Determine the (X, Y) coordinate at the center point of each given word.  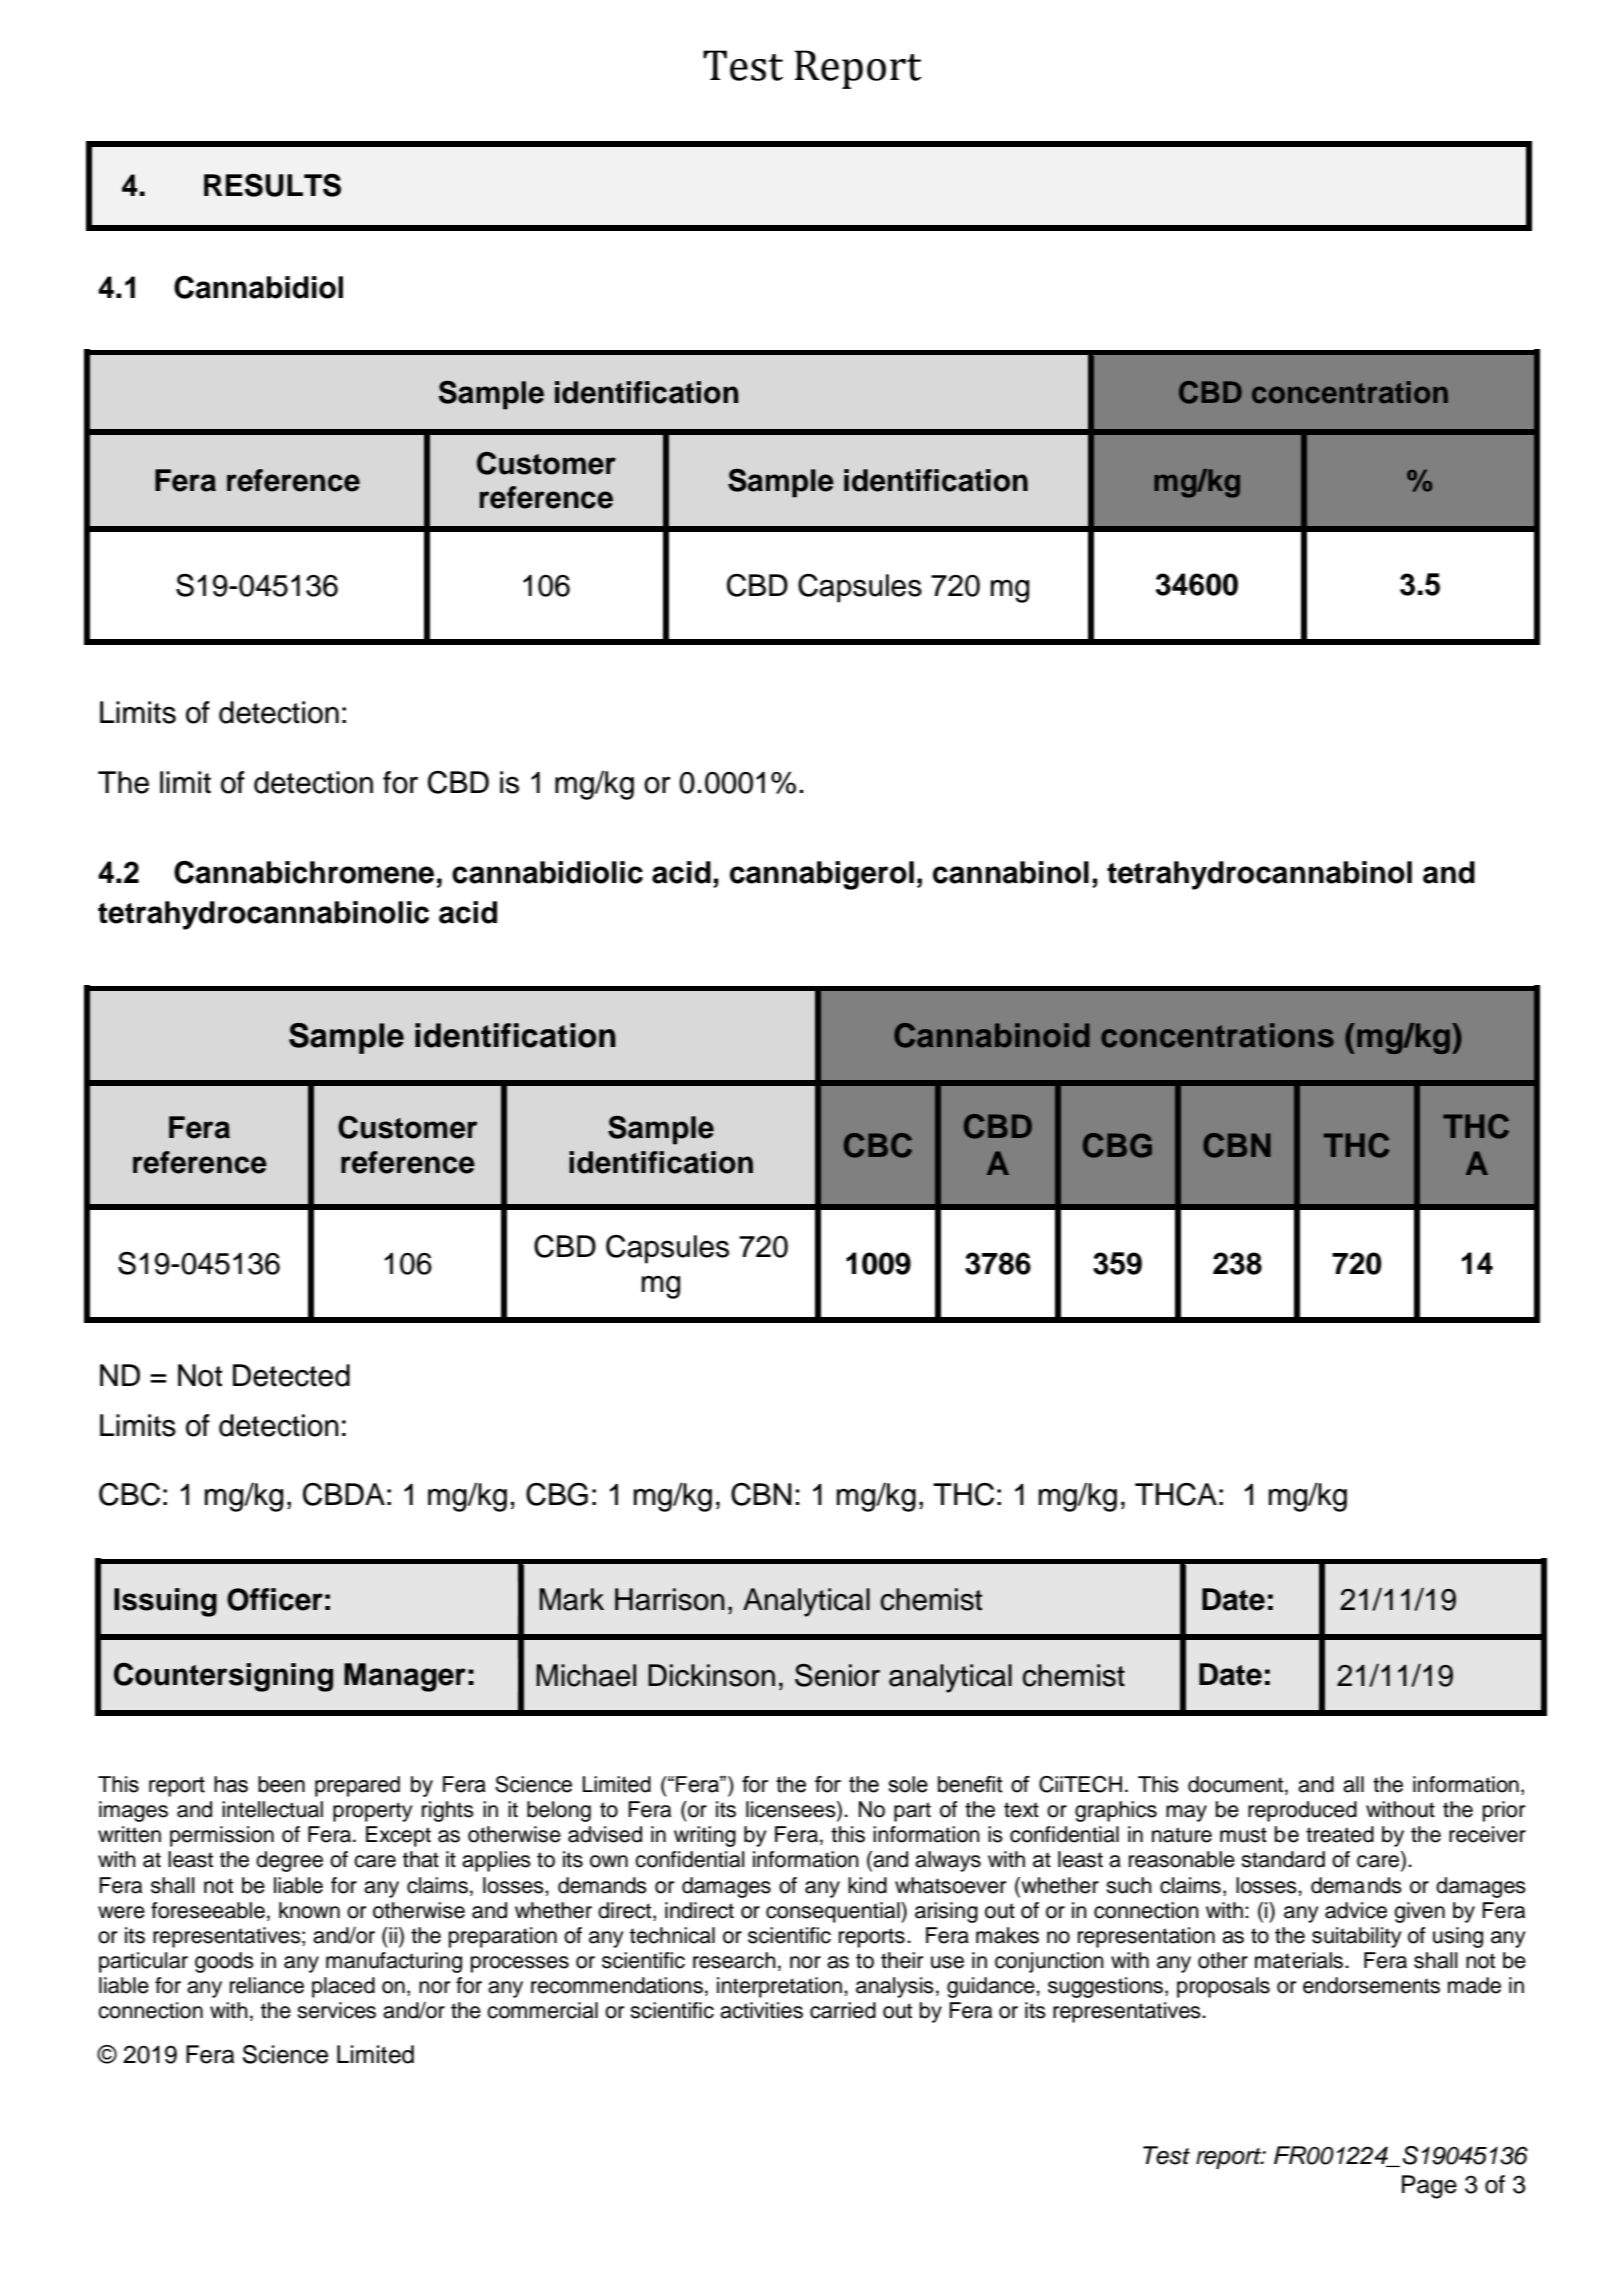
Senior (837, 1675)
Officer (275, 1599)
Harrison (670, 1599)
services (336, 2010)
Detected (291, 1375)
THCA (1176, 1494)
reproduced (1302, 1811)
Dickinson (711, 1675)
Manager (405, 1677)
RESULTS (272, 185)
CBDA (344, 1494)
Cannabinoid (992, 1035)
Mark (571, 1599)
